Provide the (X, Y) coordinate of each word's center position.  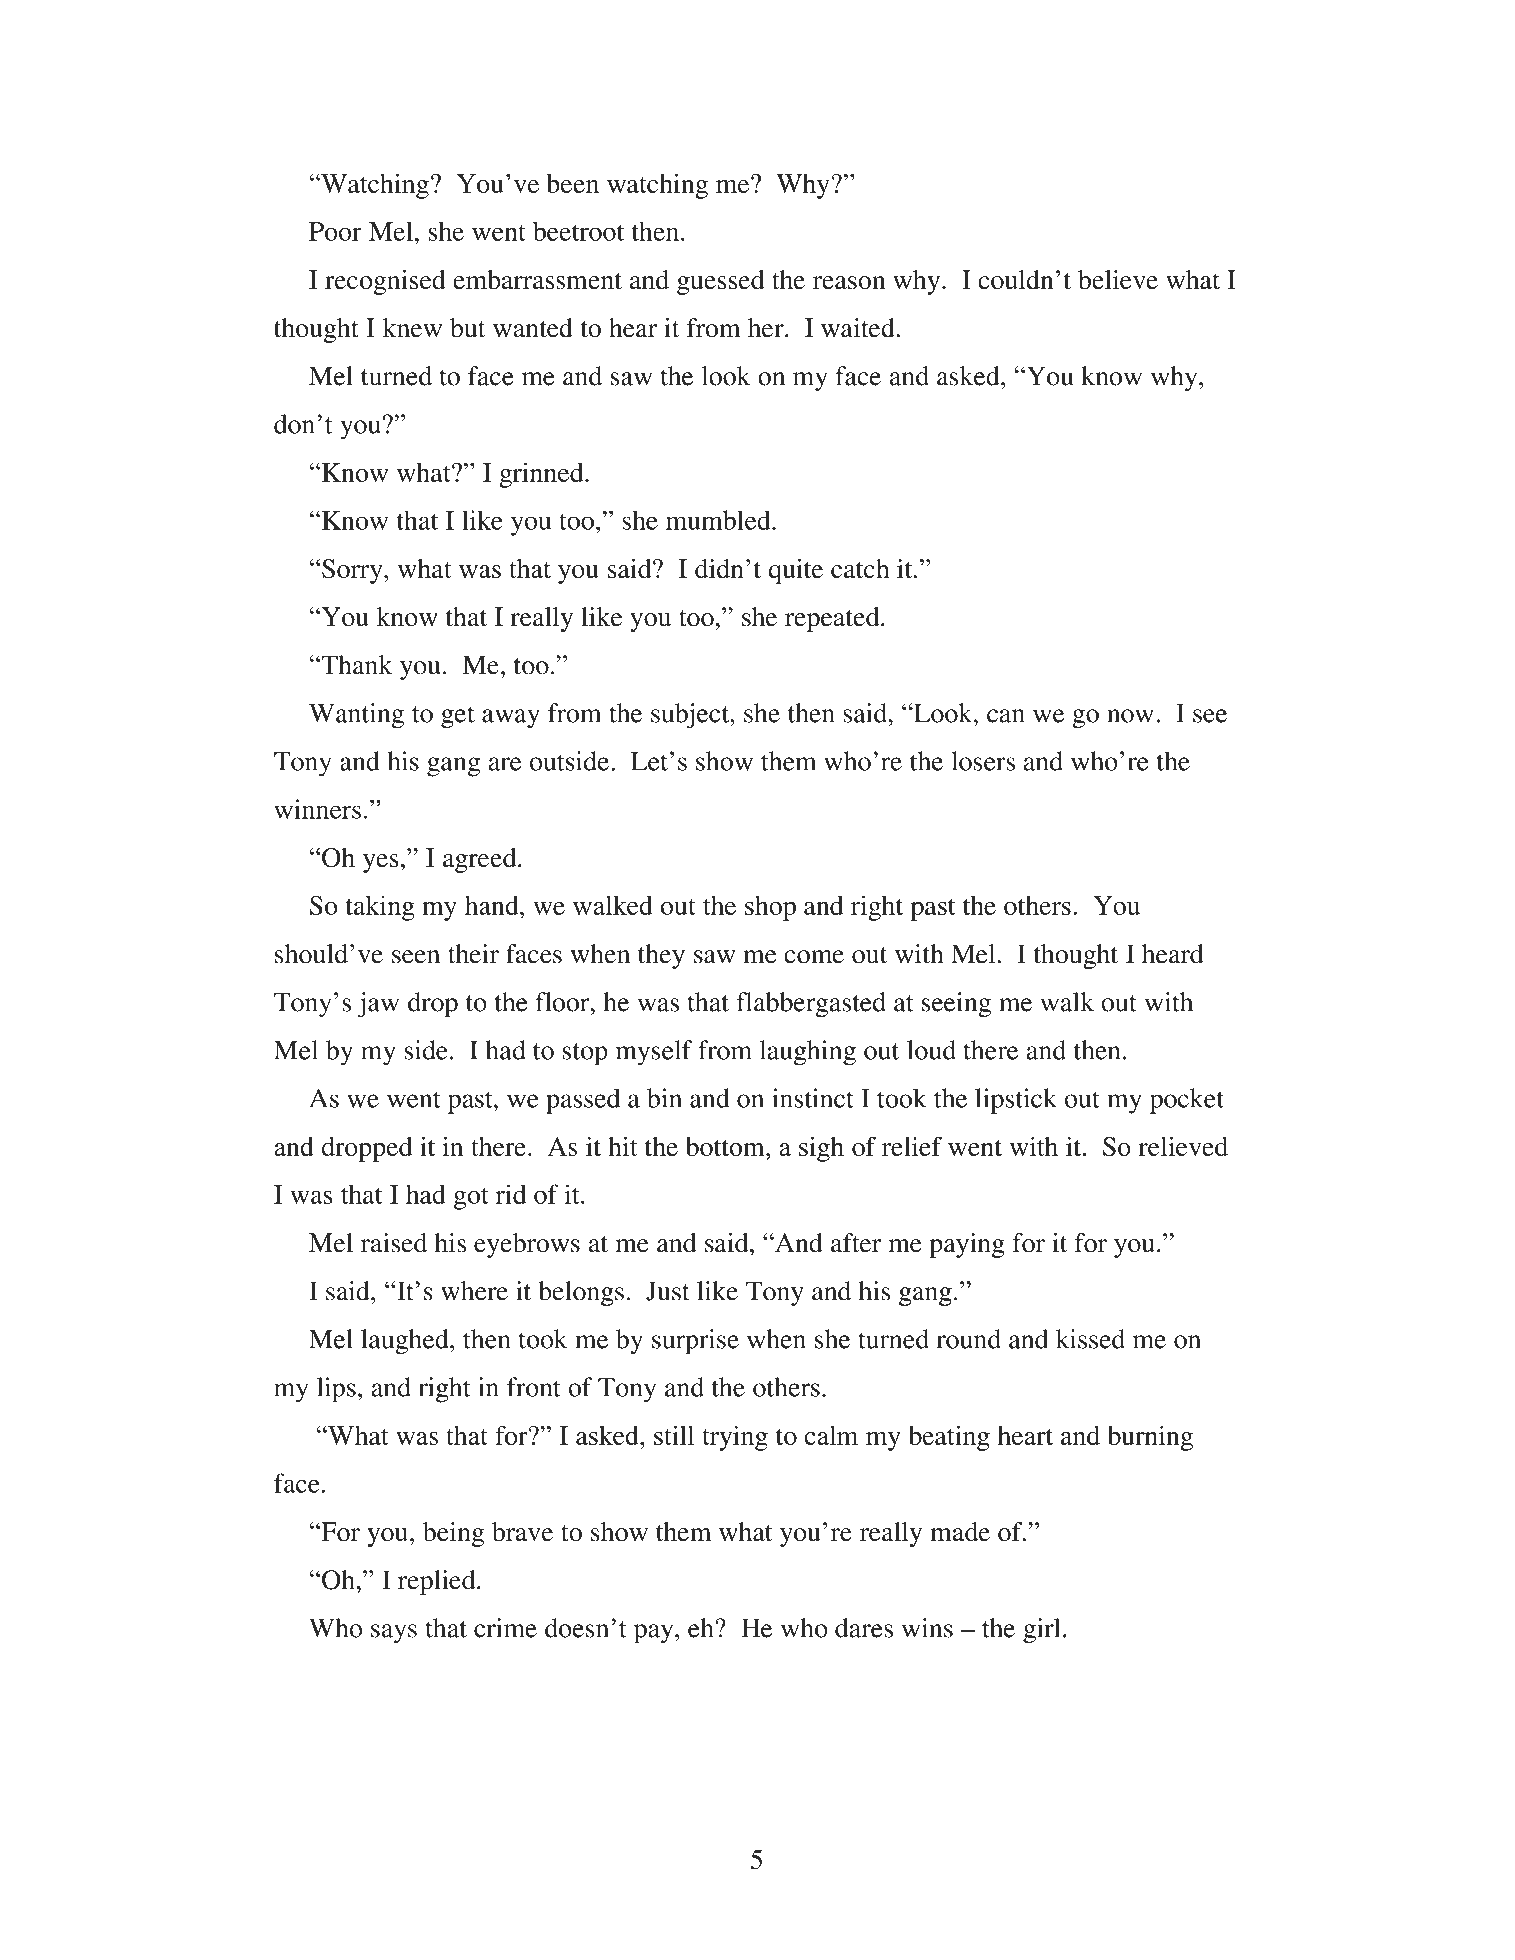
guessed (720, 282)
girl (1041, 1631)
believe (1118, 280)
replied (438, 1582)
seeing (956, 1005)
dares (864, 1628)
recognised (385, 282)
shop (770, 908)
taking (380, 908)
